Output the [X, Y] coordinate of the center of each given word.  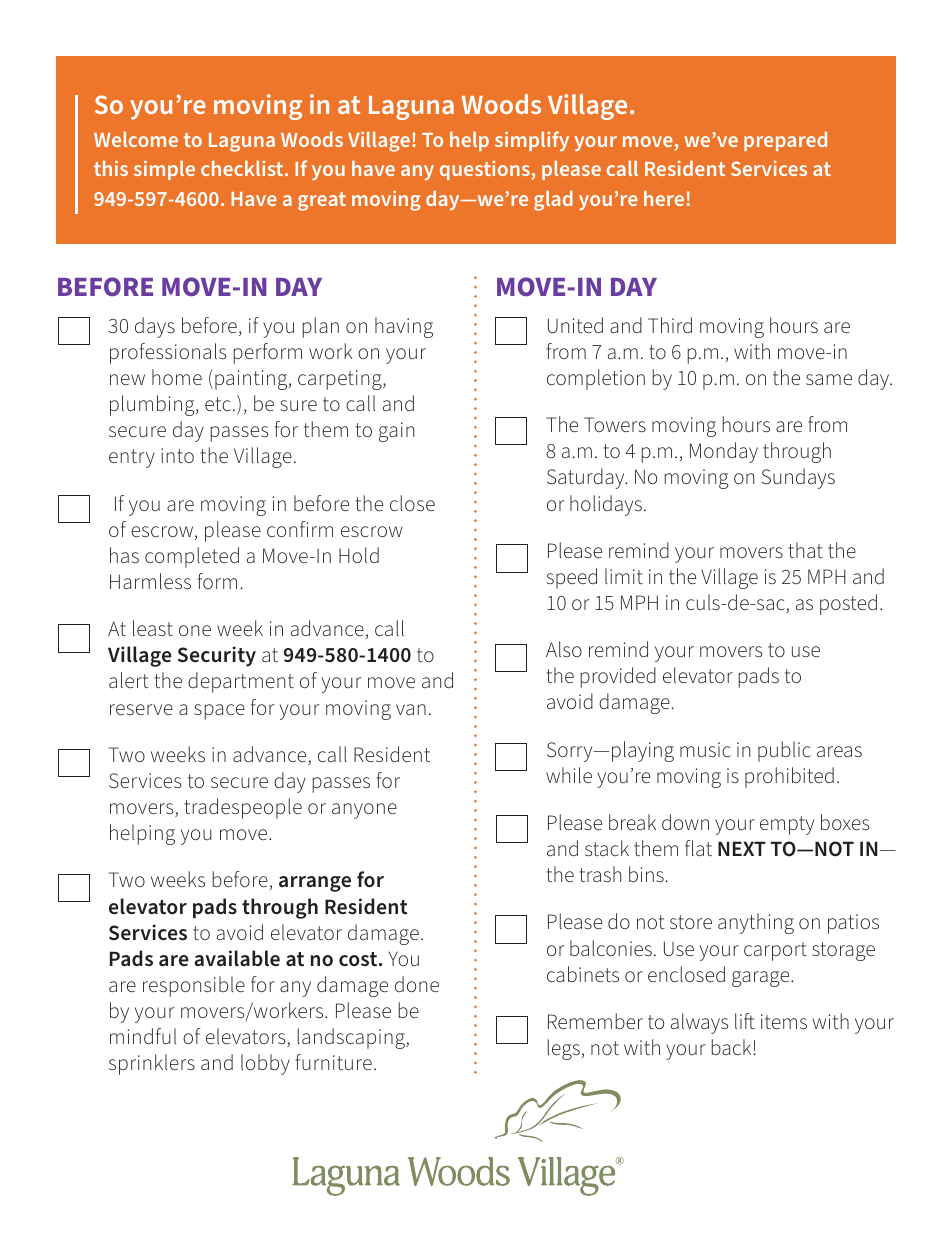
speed [571, 578]
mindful [143, 1036]
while [569, 775]
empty [787, 825]
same [829, 380]
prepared [785, 141]
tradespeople [243, 808]
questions [486, 170]
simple [164, 170]
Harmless [150, 581]
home [177, 377]
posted [848, 604]
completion [596, 379]
